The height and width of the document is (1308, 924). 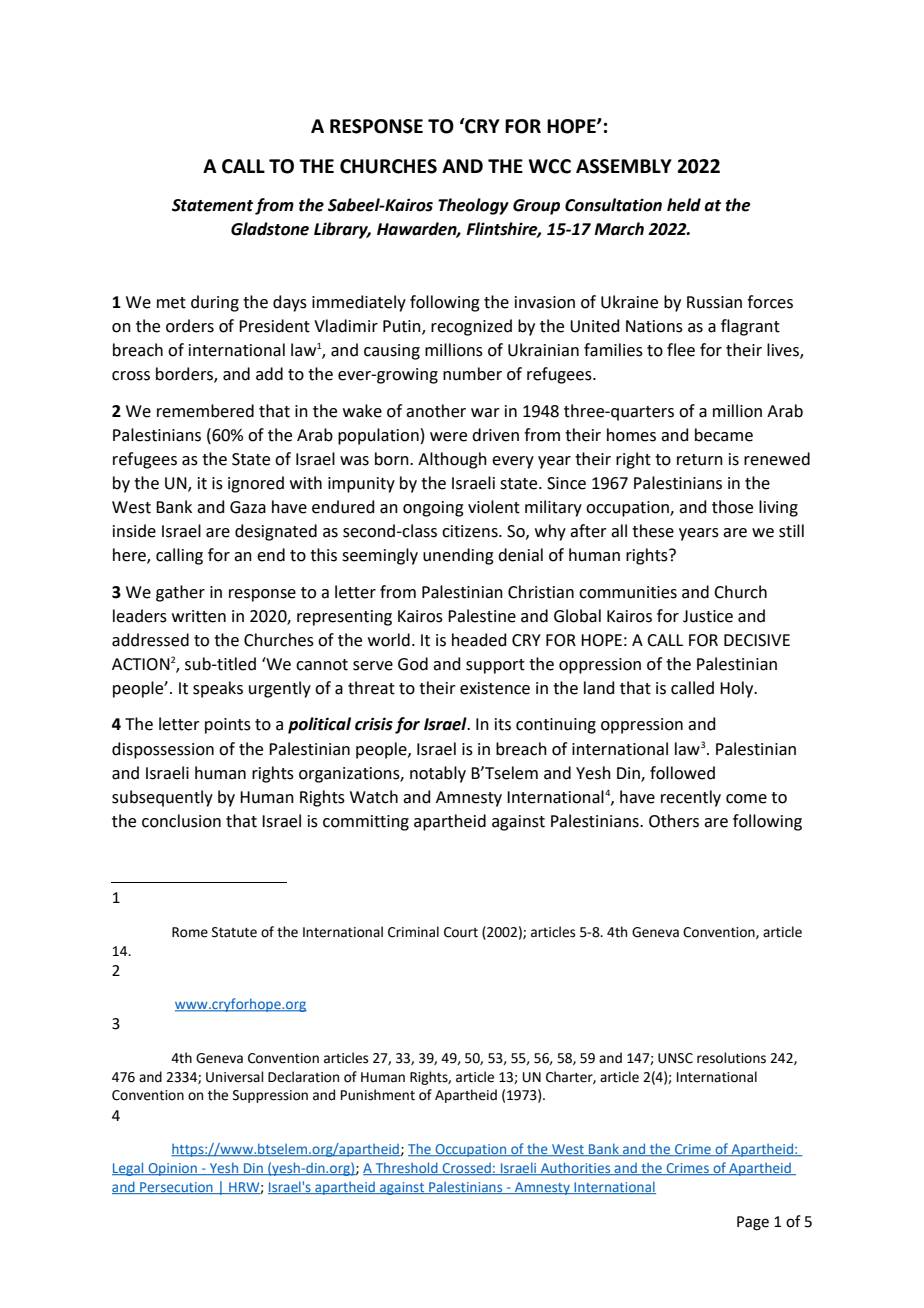 I want to click on Gladstone, so click(x=270, y=229).
